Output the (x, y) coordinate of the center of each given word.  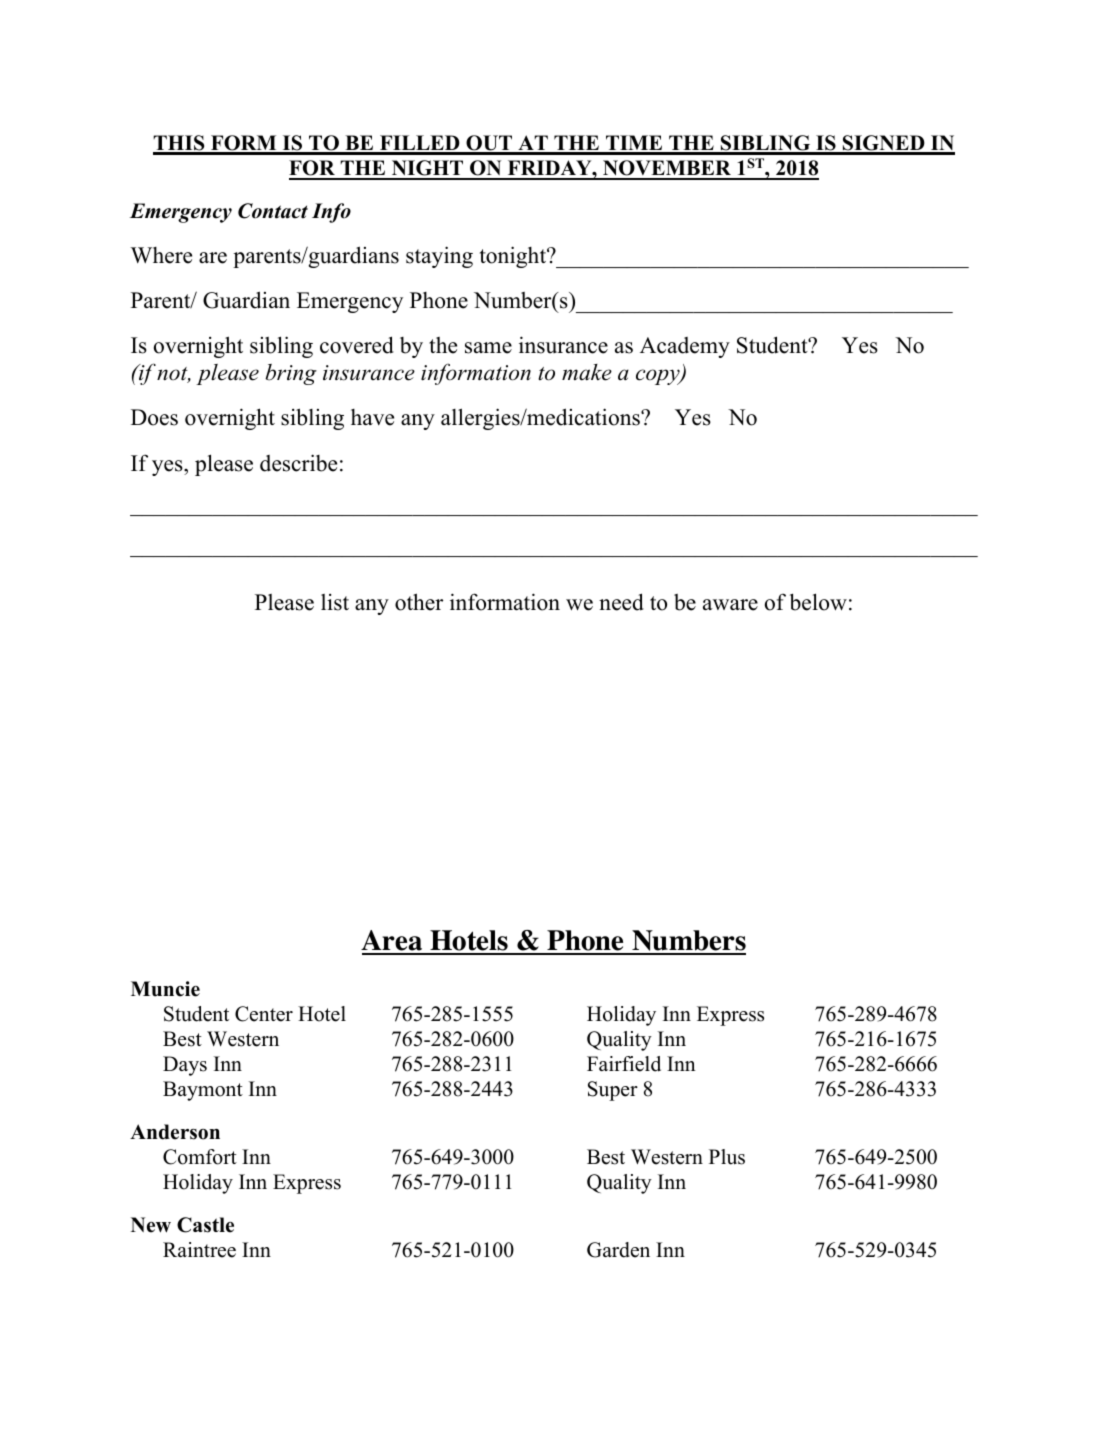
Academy (685, 347)
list (335, 602)
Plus (727, 1157)
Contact (273, 211)
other (419, 602)
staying (439, 257)
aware (730, 605)
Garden (618, 1250)
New (151, 1225)
